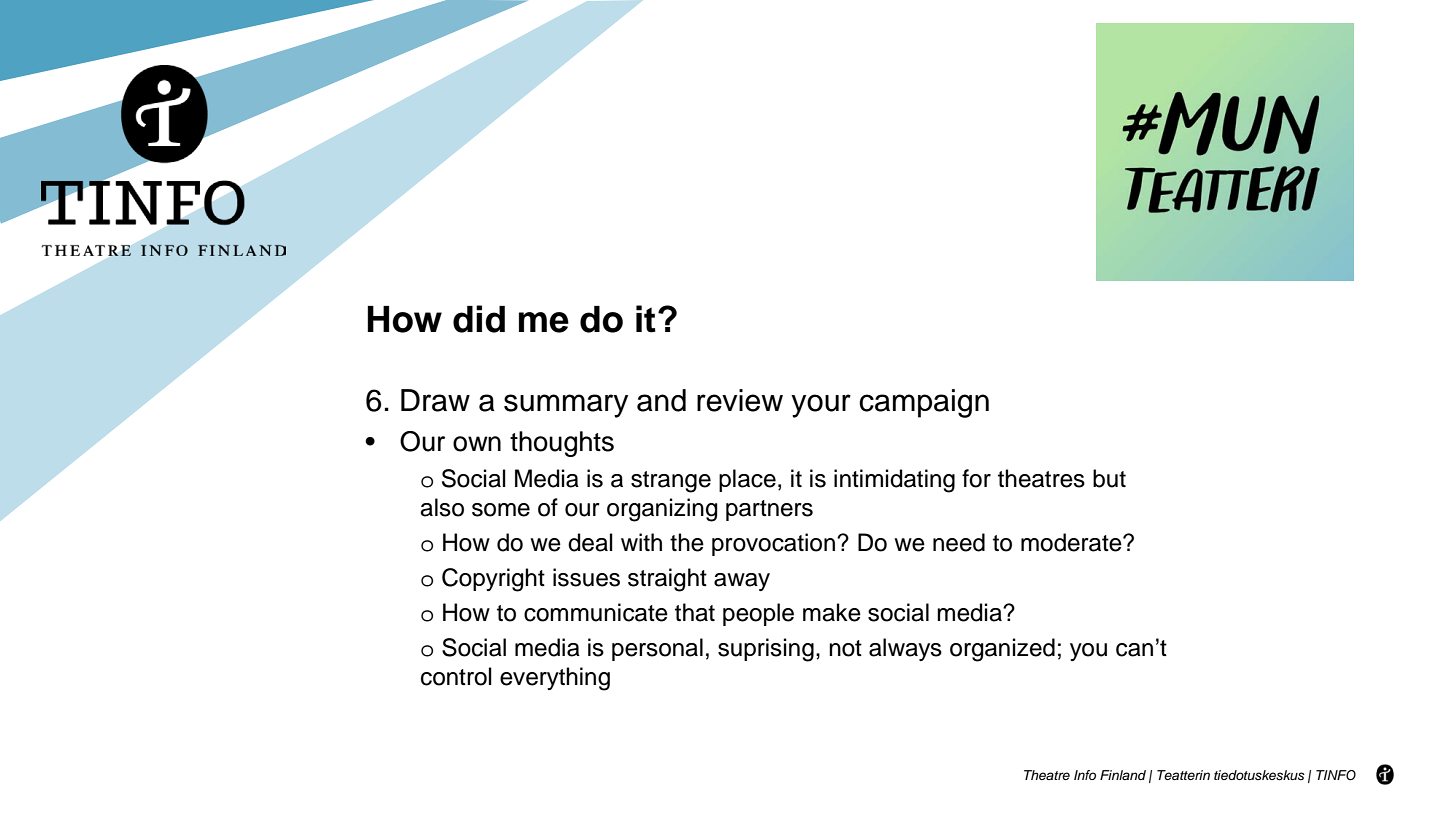 The image size is (1456, 819). Describe the element at coordinates (479, 319) in the page. I see `did` at that location.
